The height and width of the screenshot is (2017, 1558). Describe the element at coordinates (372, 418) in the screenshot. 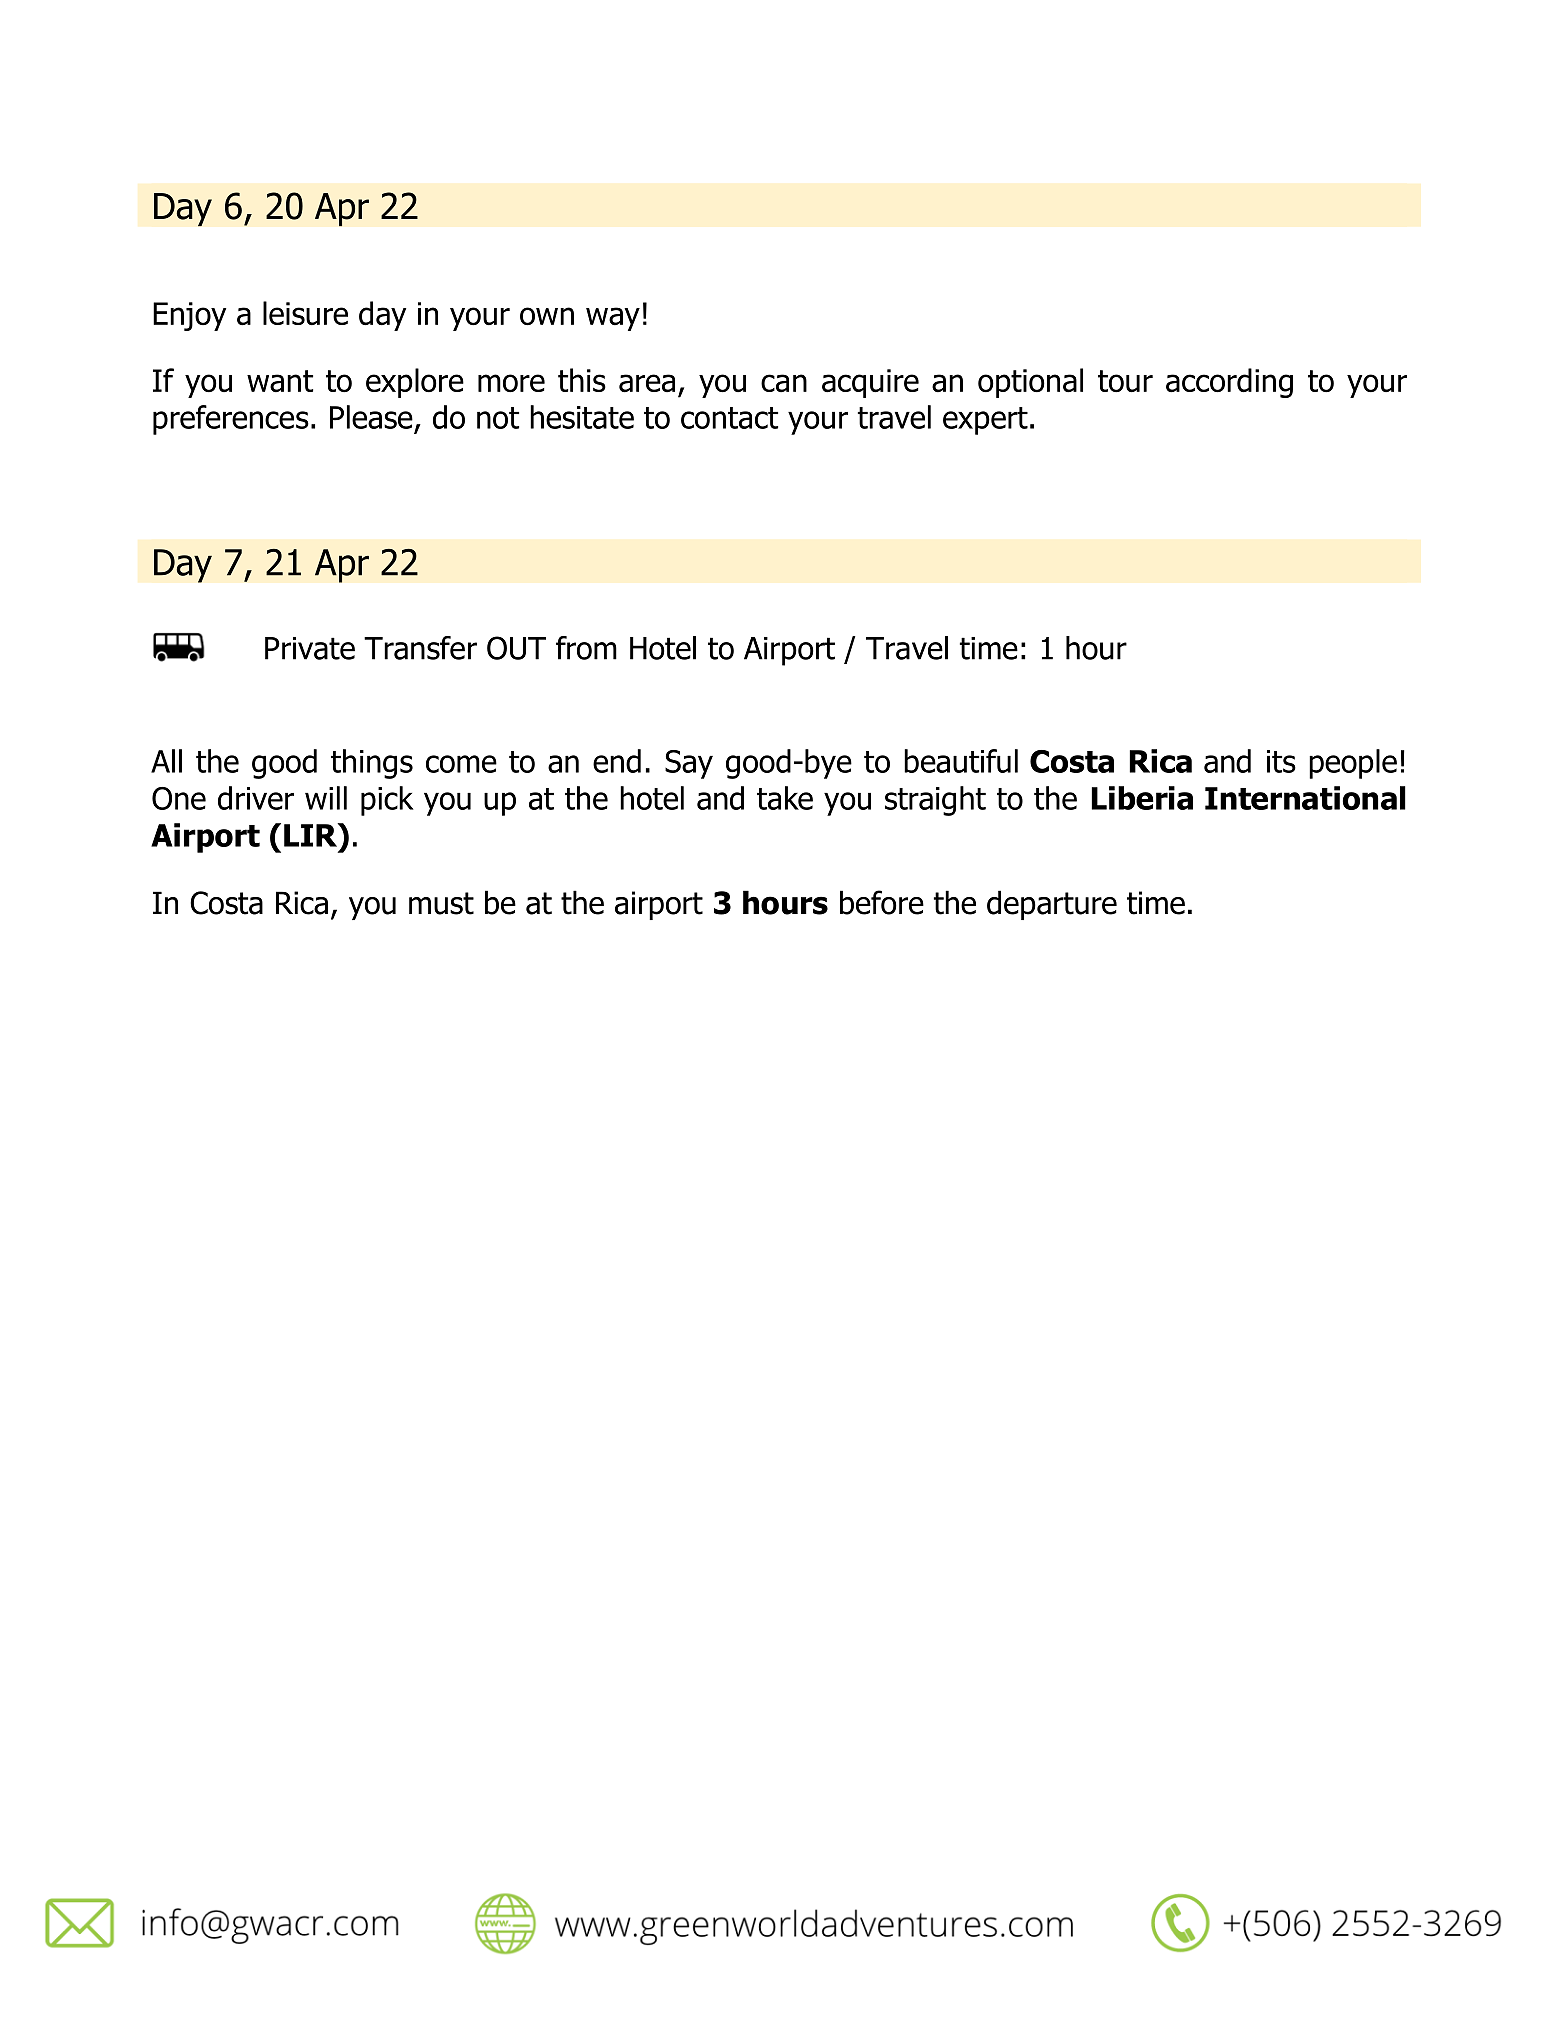

I see `Please` at that location.
